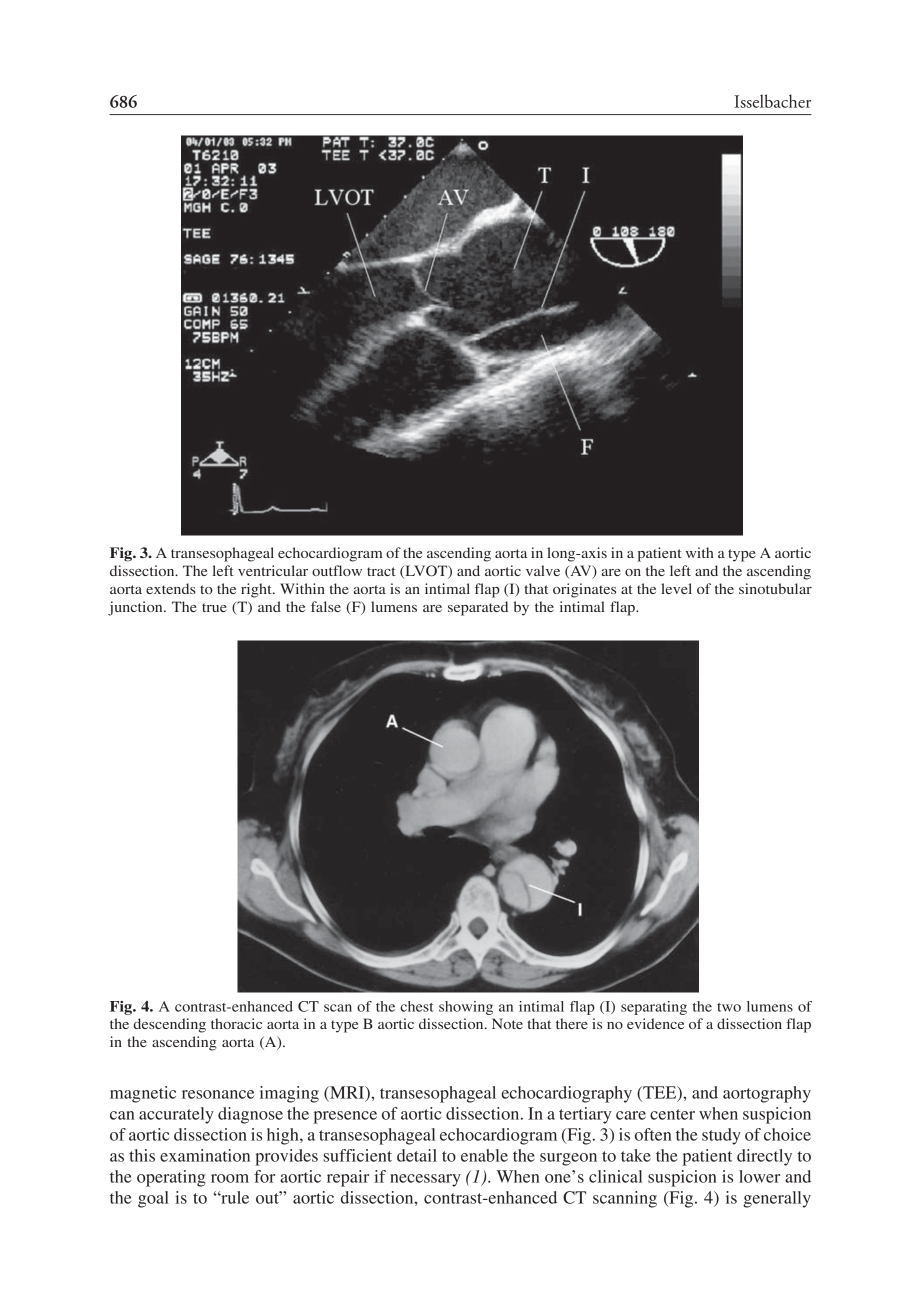  What do you see at coordinates (214, 607) in the screenshot?
I see `true` at bounding box center [214, 607].
